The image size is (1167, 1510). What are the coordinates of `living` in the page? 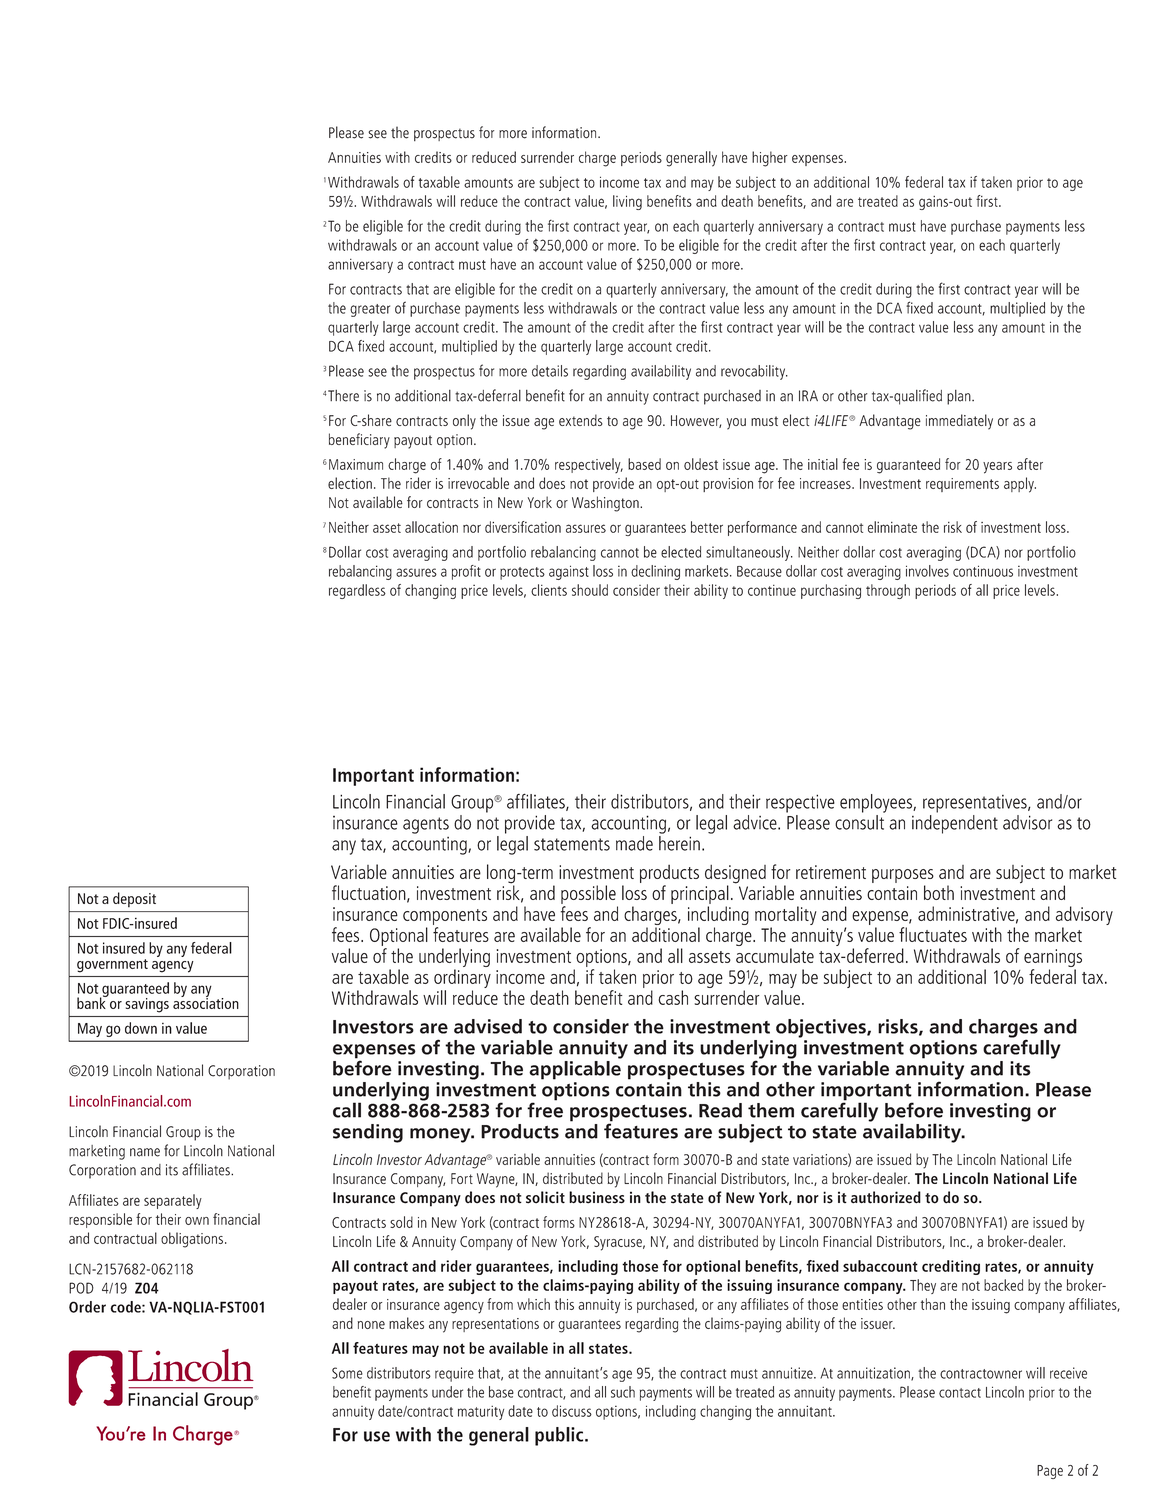 It's located at (627, 202).
